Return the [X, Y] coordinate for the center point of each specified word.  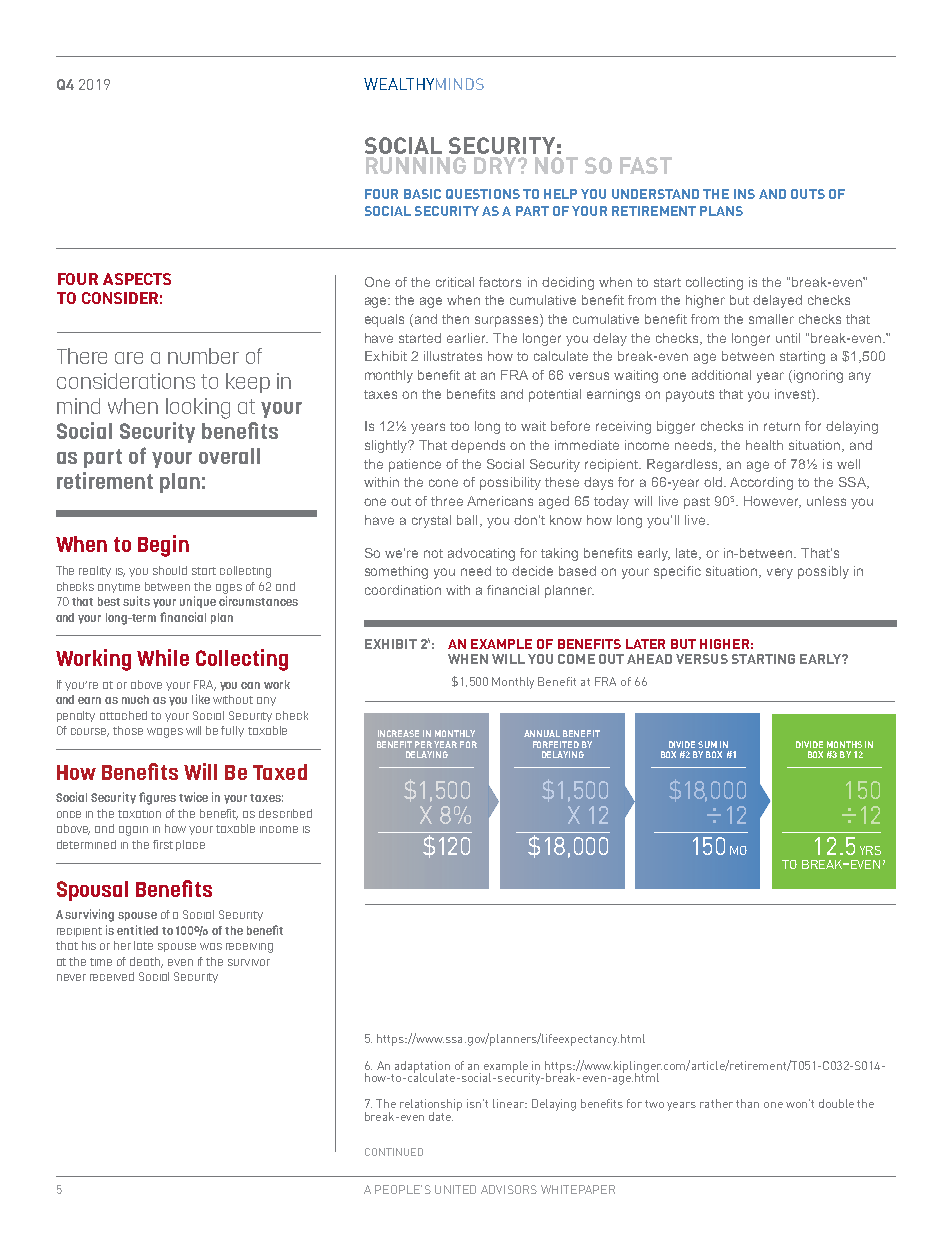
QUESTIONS [483, 194]
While [163, 657]
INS [744, 194]
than [747, 1103]
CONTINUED [394, 1152]
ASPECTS [137, 279]
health [764, 445]
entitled [137, 930]
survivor [249, 962]
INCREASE [398, 733]
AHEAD [649, 659]
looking [198, 408]
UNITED [455, 1189]
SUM [707, 744]
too [459, 426]
